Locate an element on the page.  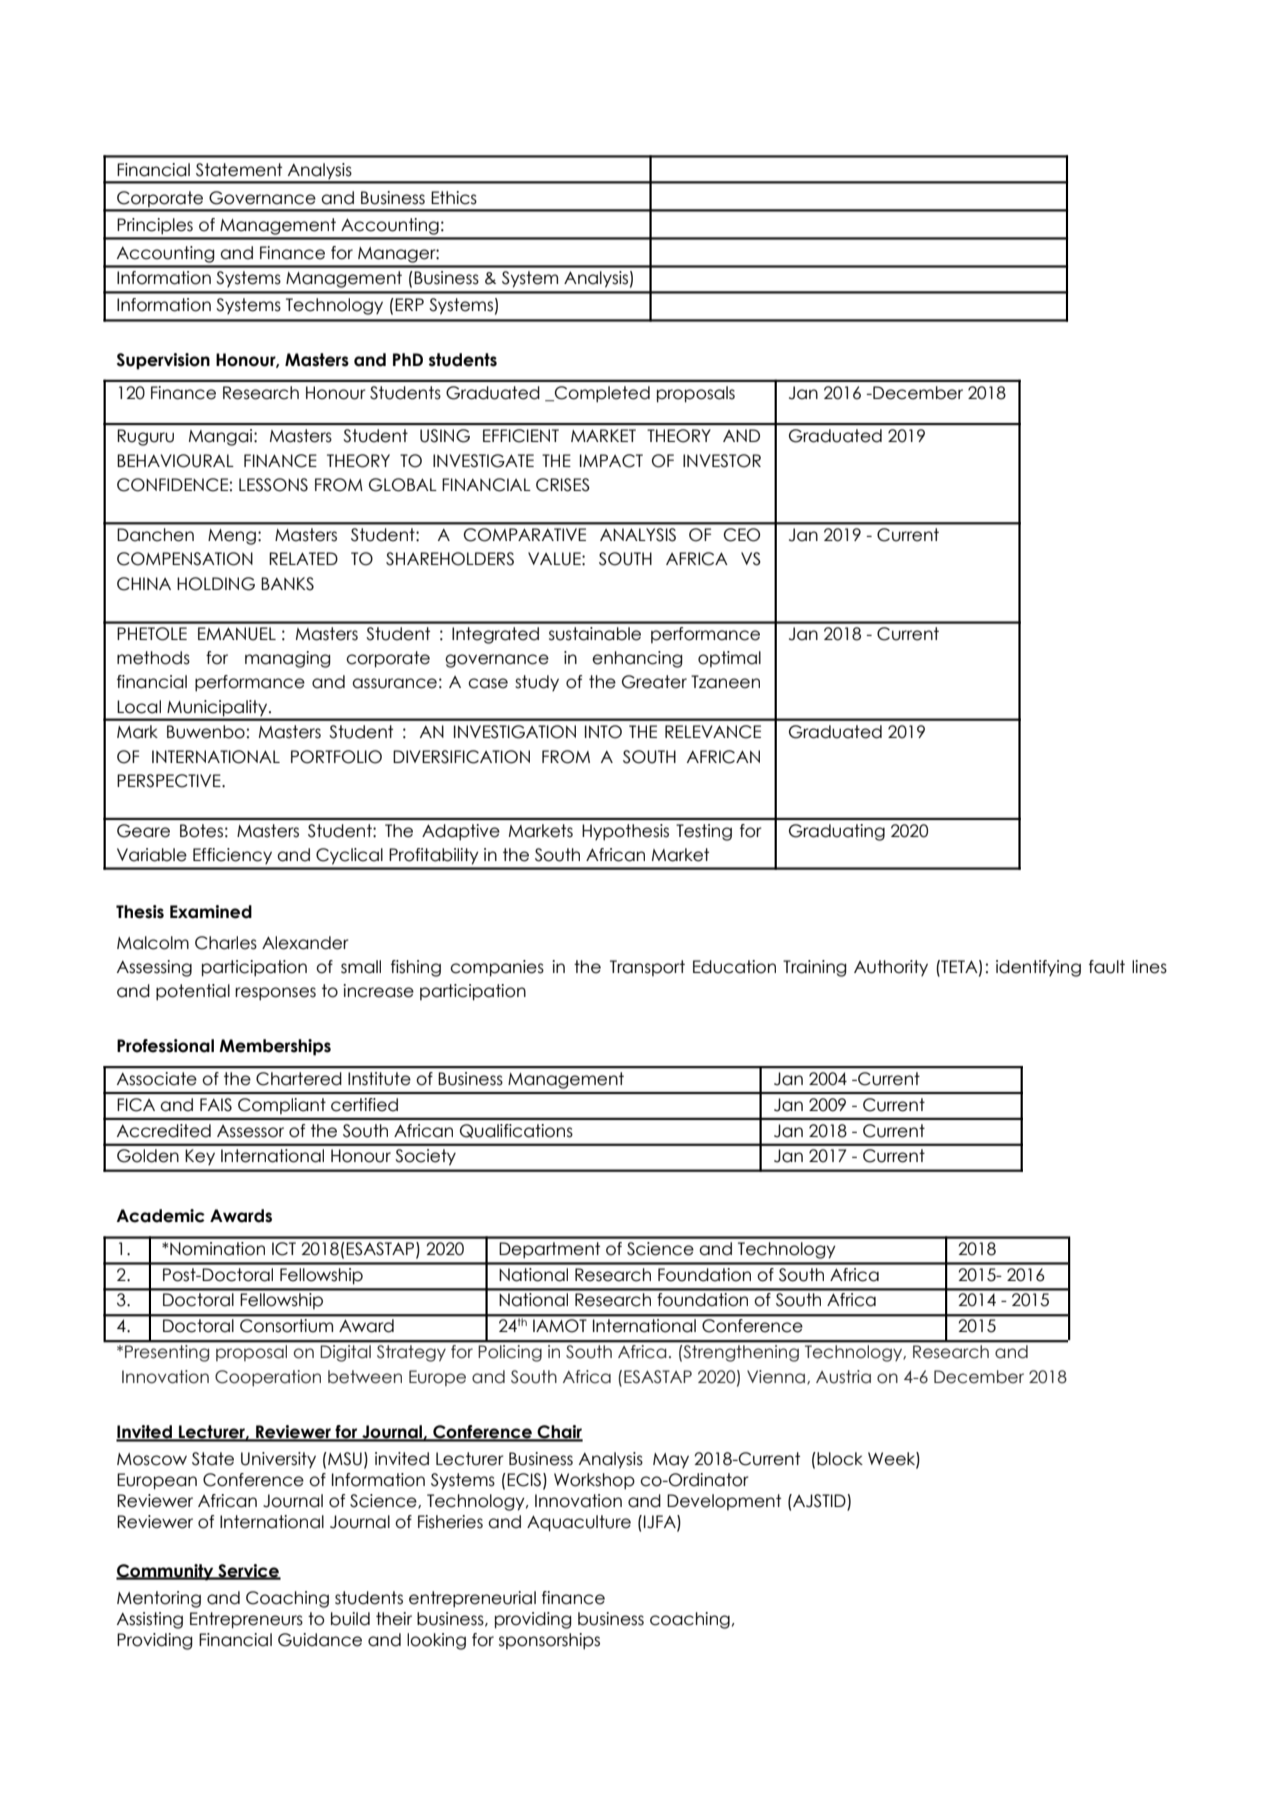
INVESTOR is located at coordinates (722, 461).
